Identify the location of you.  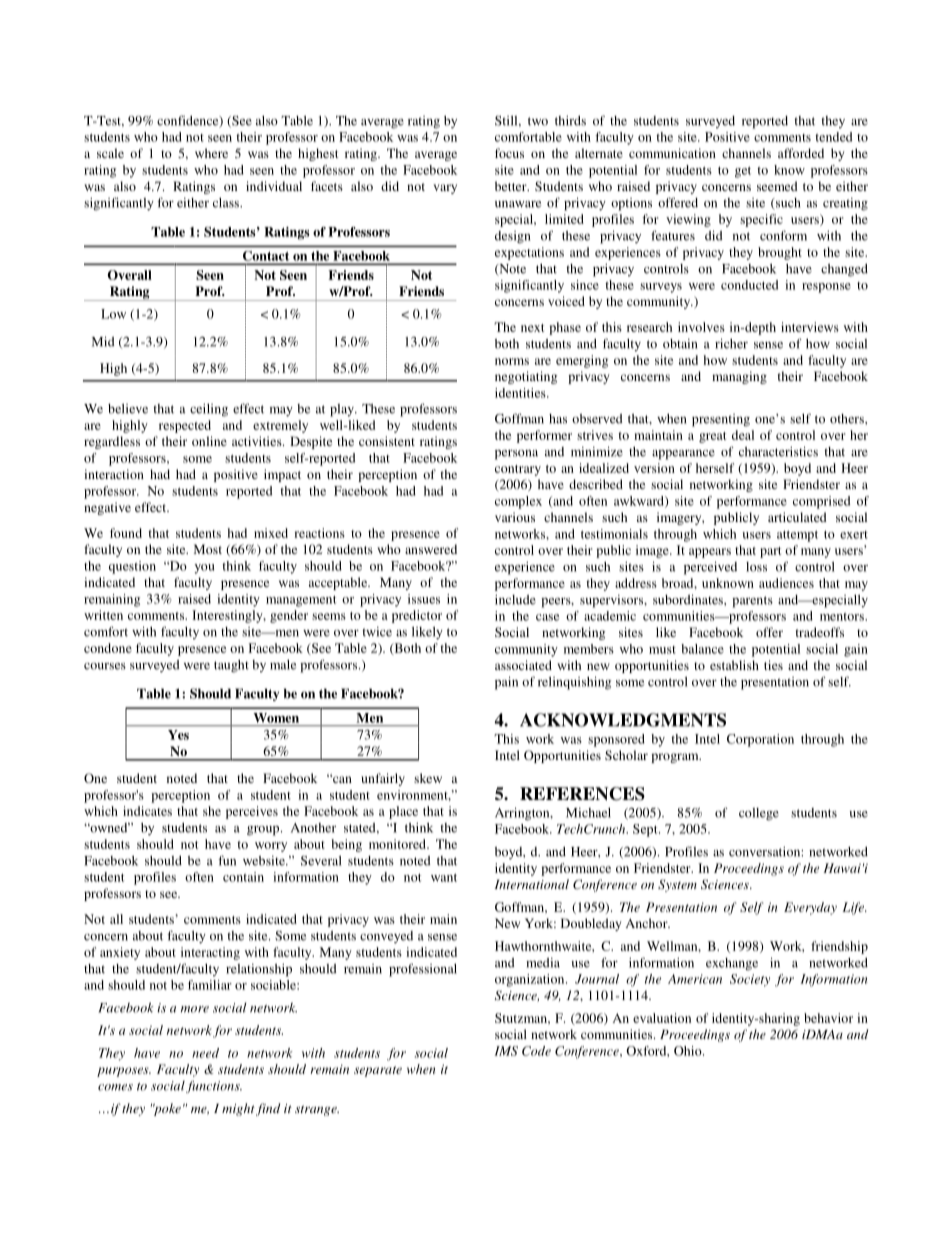
(204, 569).
